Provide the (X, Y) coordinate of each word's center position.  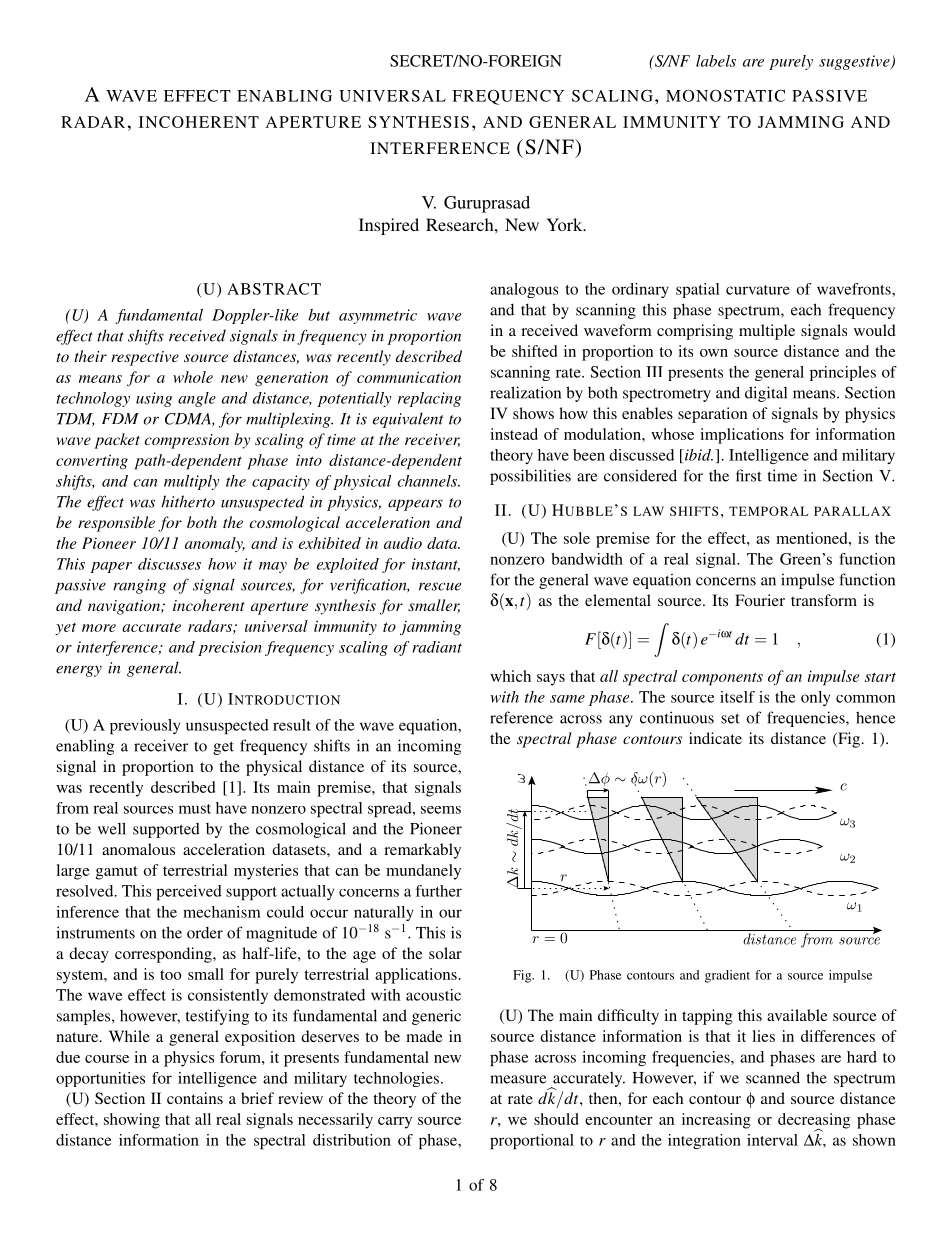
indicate (715, 738)
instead (514, 434)
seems (441, 810)
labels (716, 61)
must (195, 809)
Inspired (389, 226)
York (566, 224)
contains (195, 1098)
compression (187, 441)
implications (742, 436)
